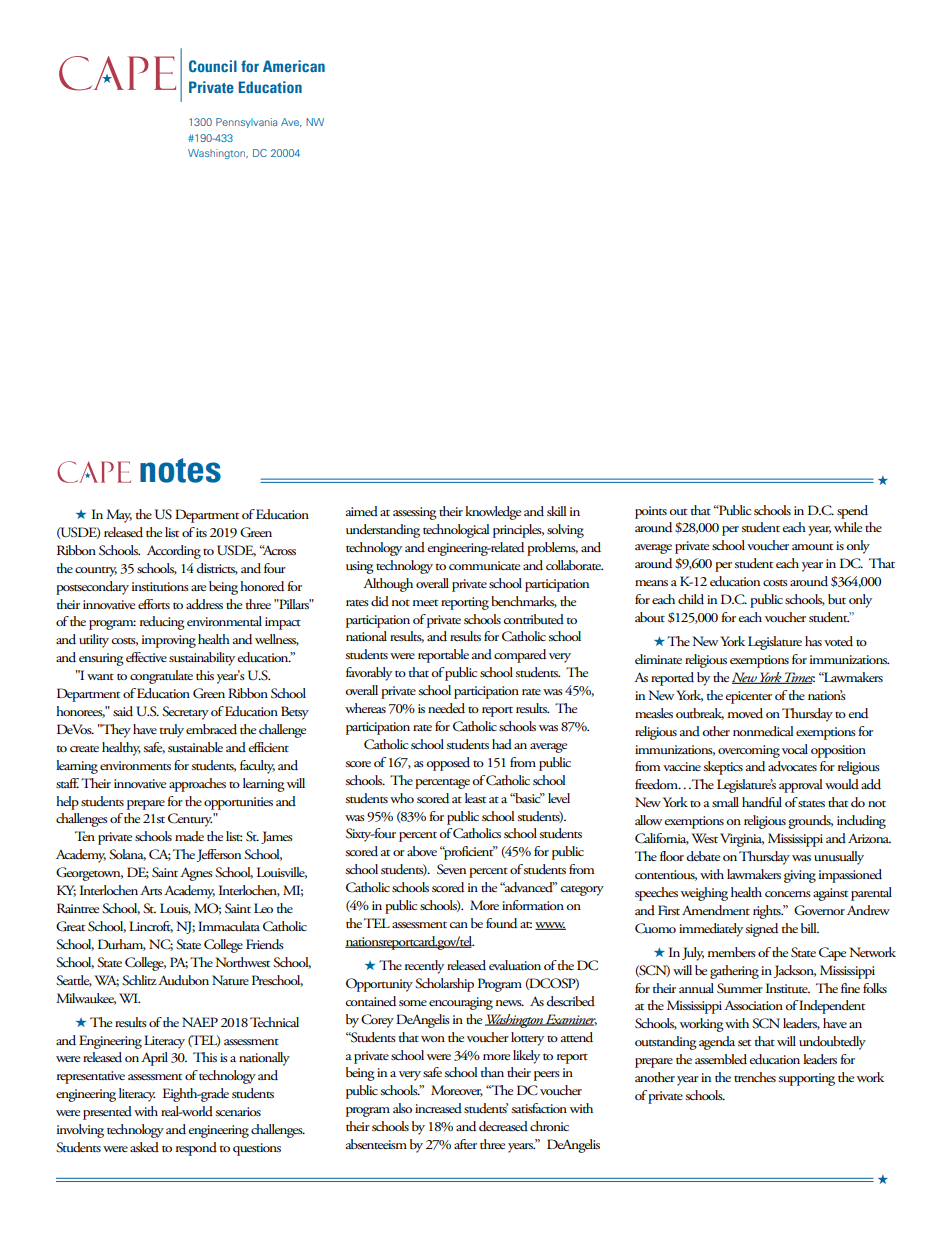 The width and height of the screenshot is (952, 1233). What do you see at coordinates (294, 66) in the screenshot?
I see `American` at bounding box center [294, 66].
